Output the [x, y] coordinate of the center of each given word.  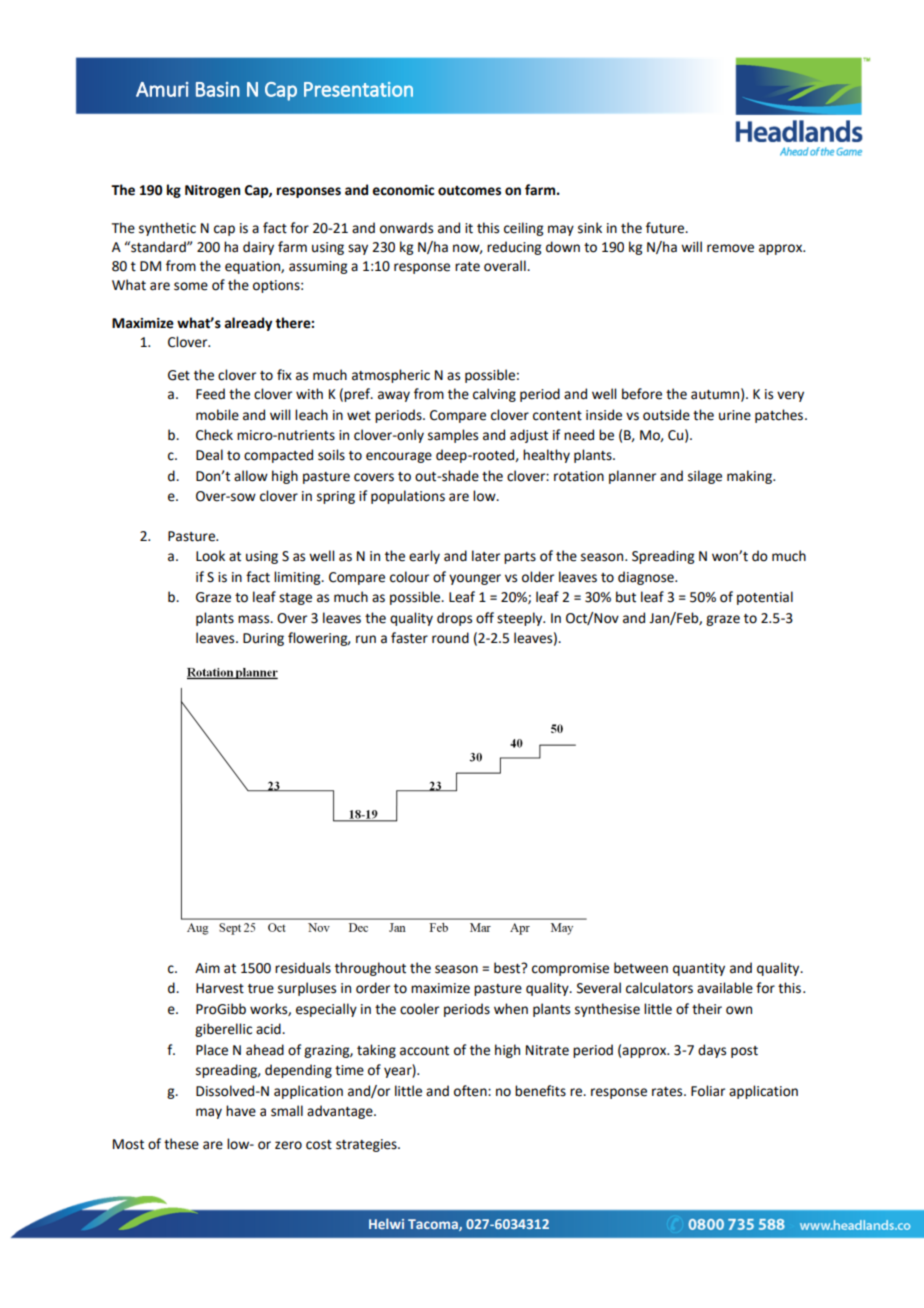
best [508, 968]
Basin [218, 89]
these [181, 1144]
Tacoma [434, 1225]
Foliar [708, 1091]
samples [453, 436]
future [666, 228]
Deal [209, 455]
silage [705, 477]
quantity [699, 969]
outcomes [469, 191]
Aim [207, 968]
